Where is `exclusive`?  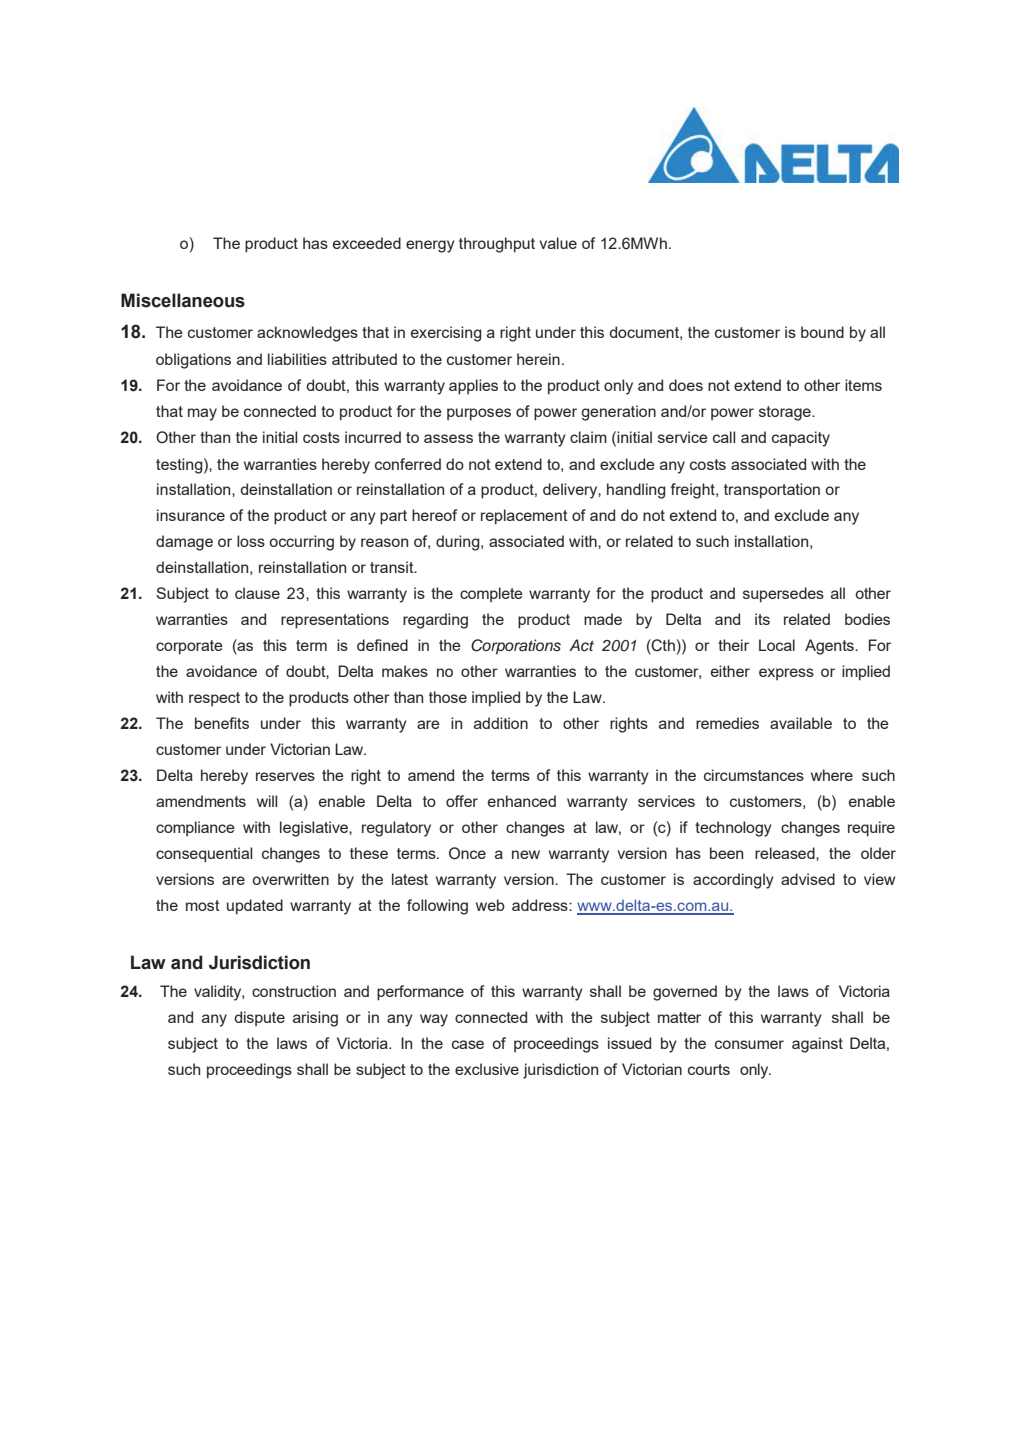 exclusive is located at coordinates (487, 1069).
